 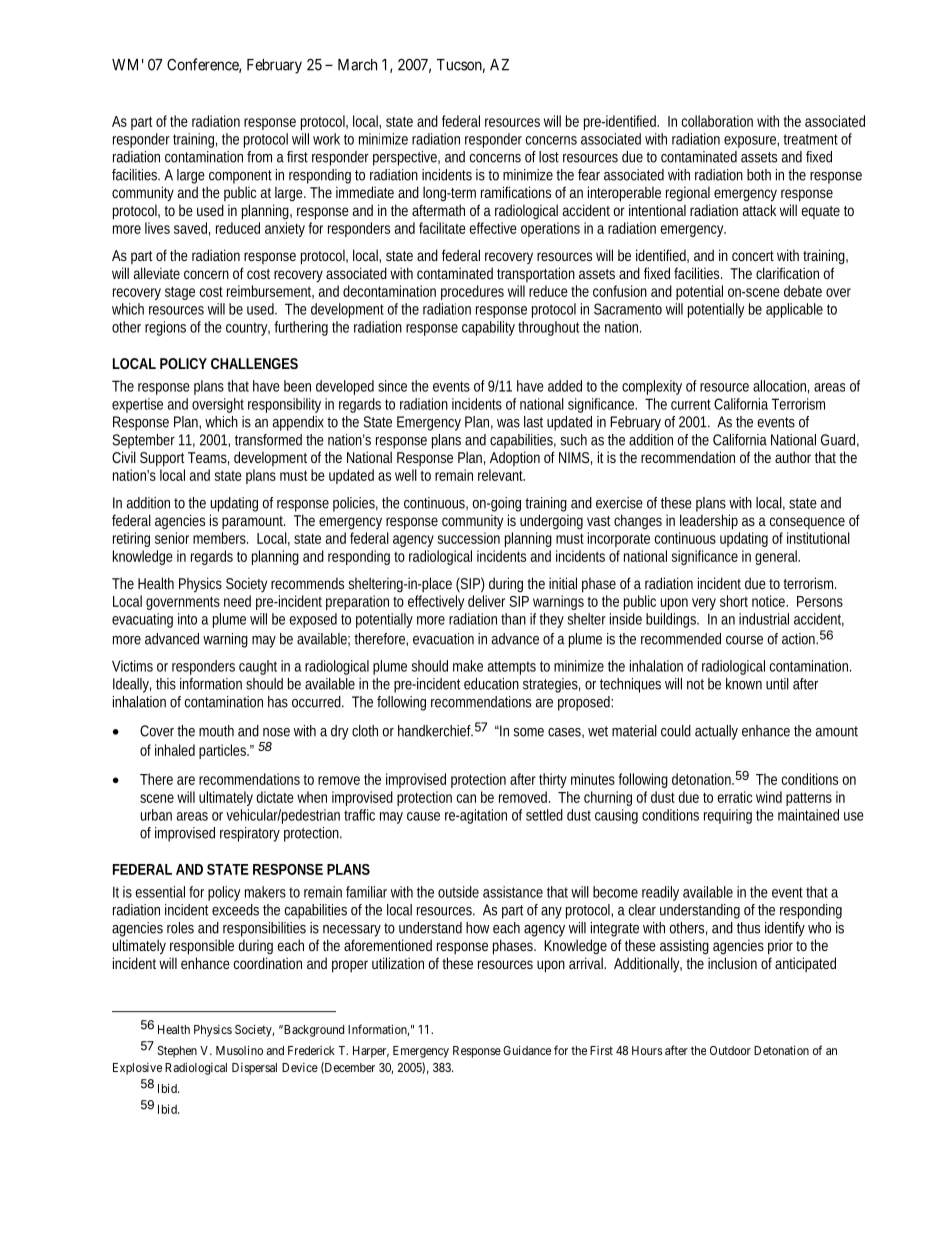 What do you see at coordinates (220, 538) in the screenshot?
I see `members` at bounding box center [220, 538].
